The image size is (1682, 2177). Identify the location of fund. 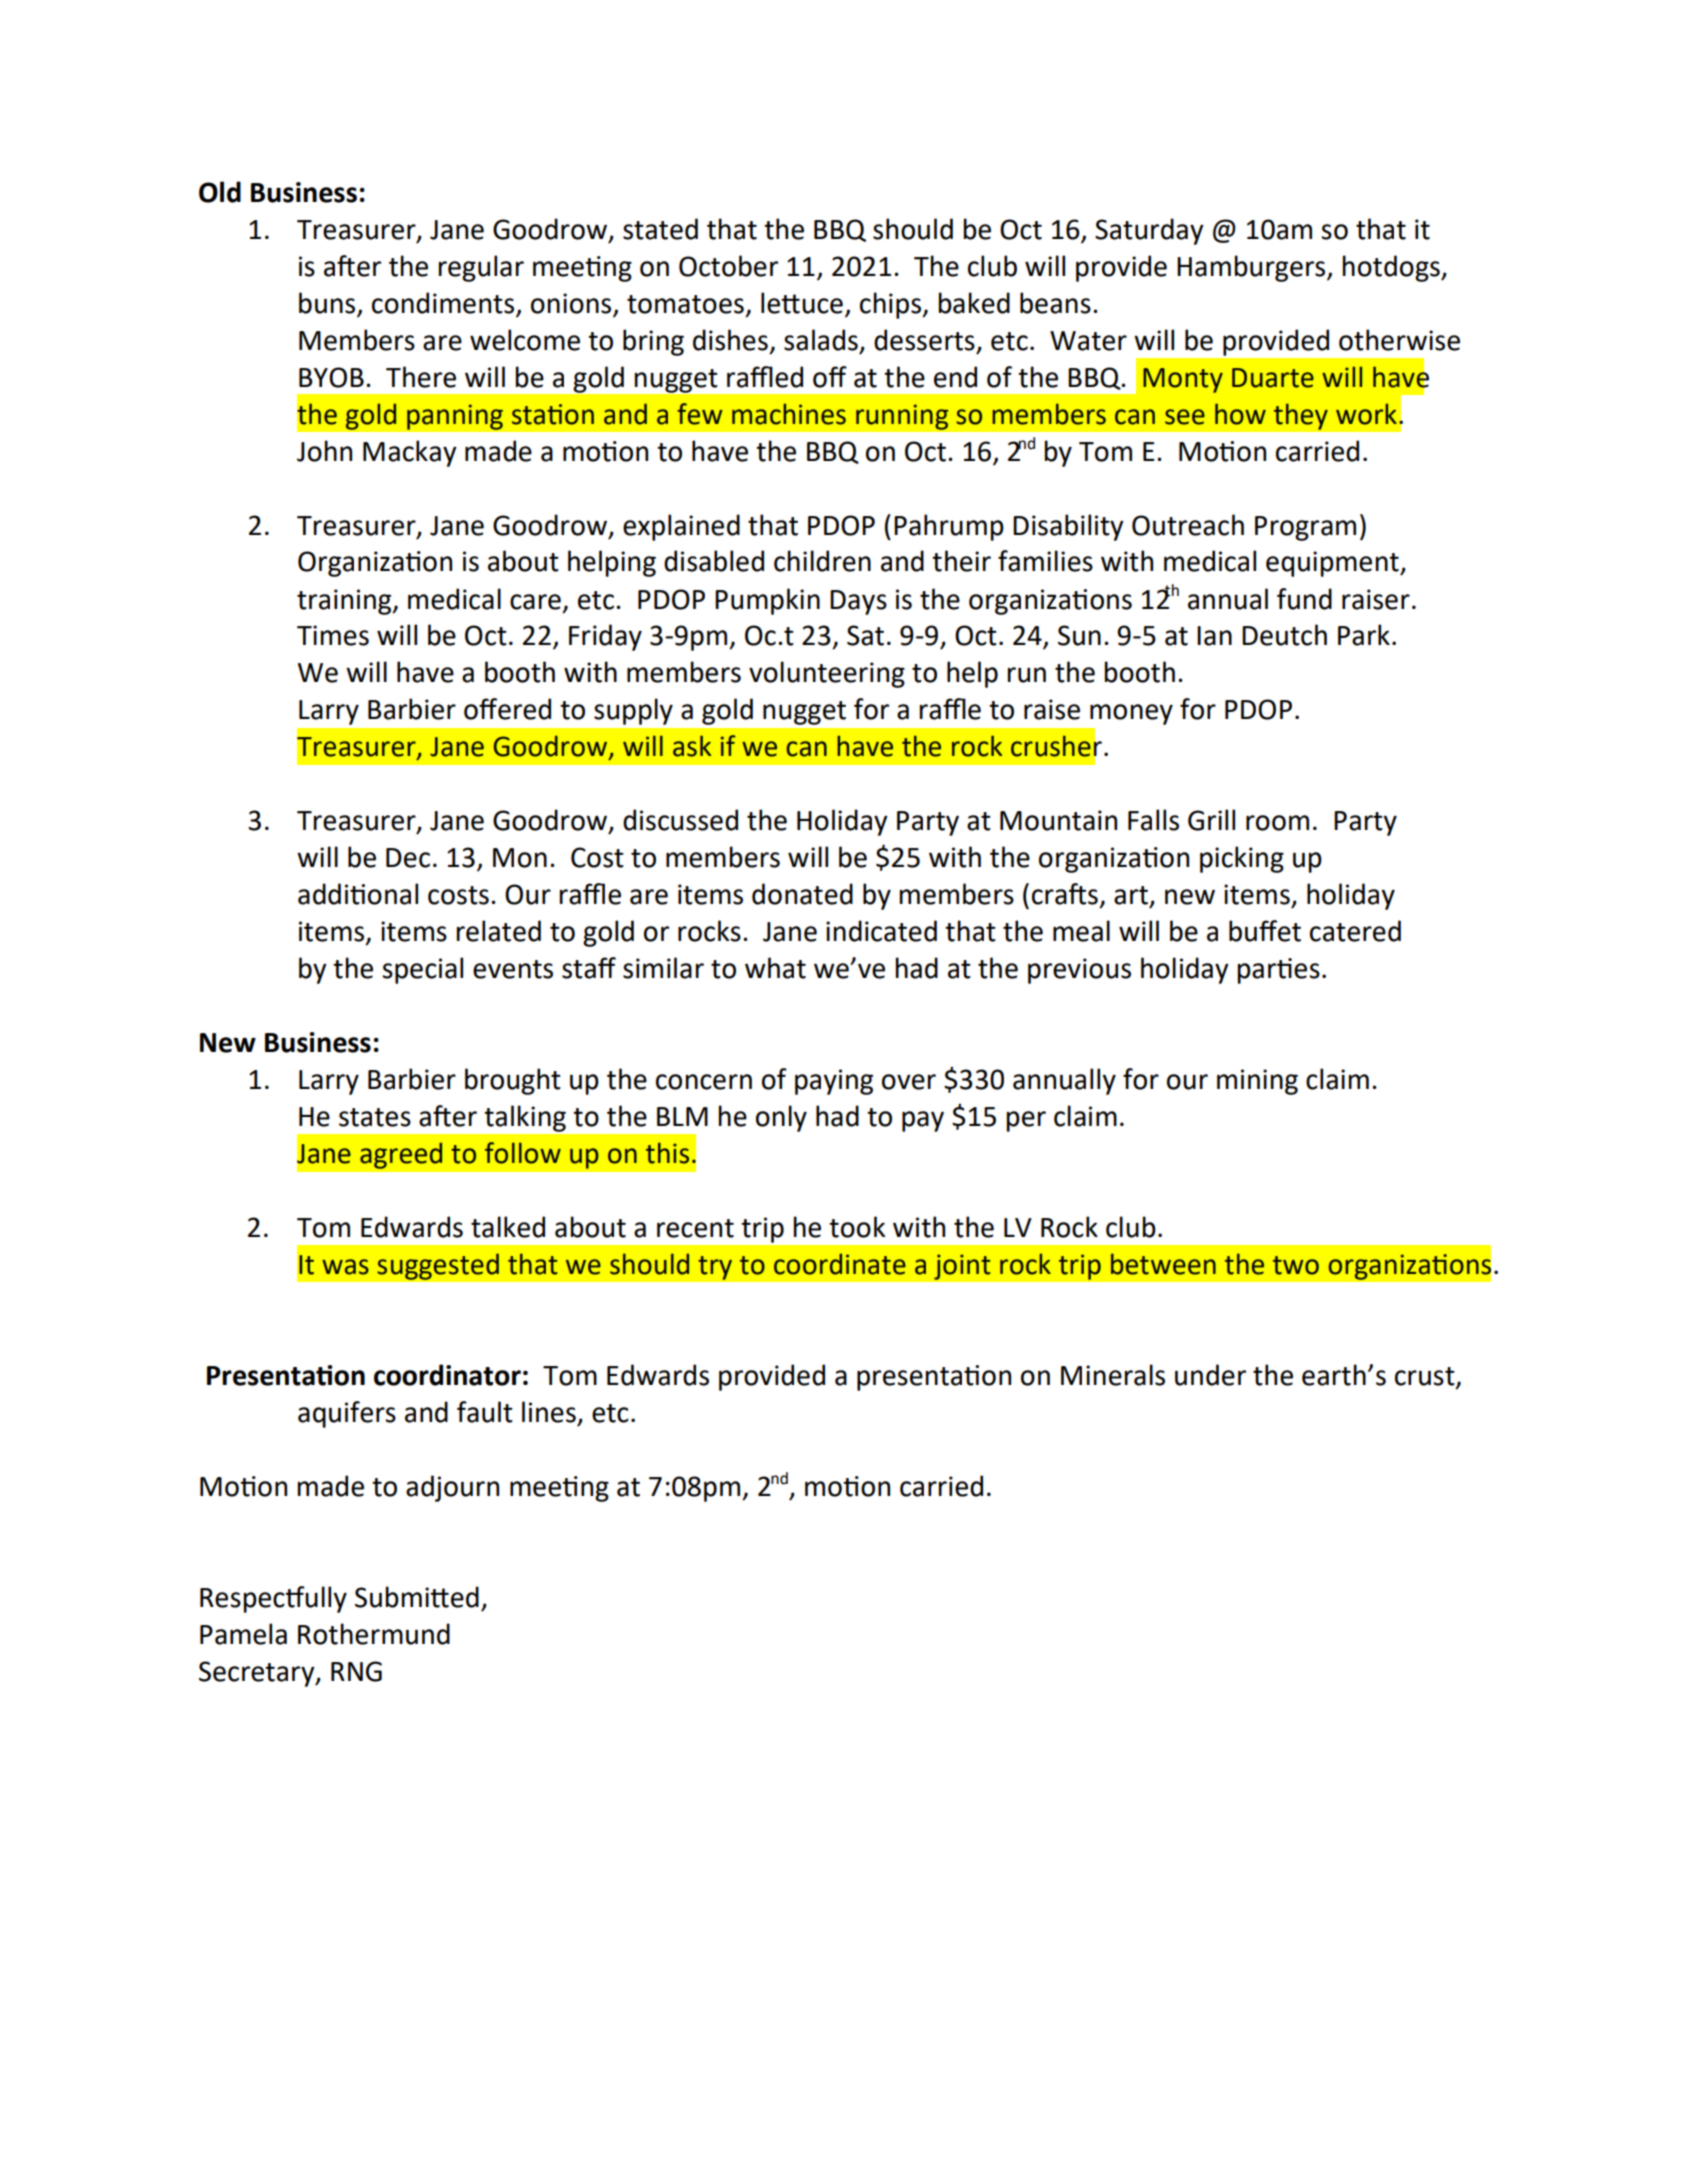
(1304, 599).
